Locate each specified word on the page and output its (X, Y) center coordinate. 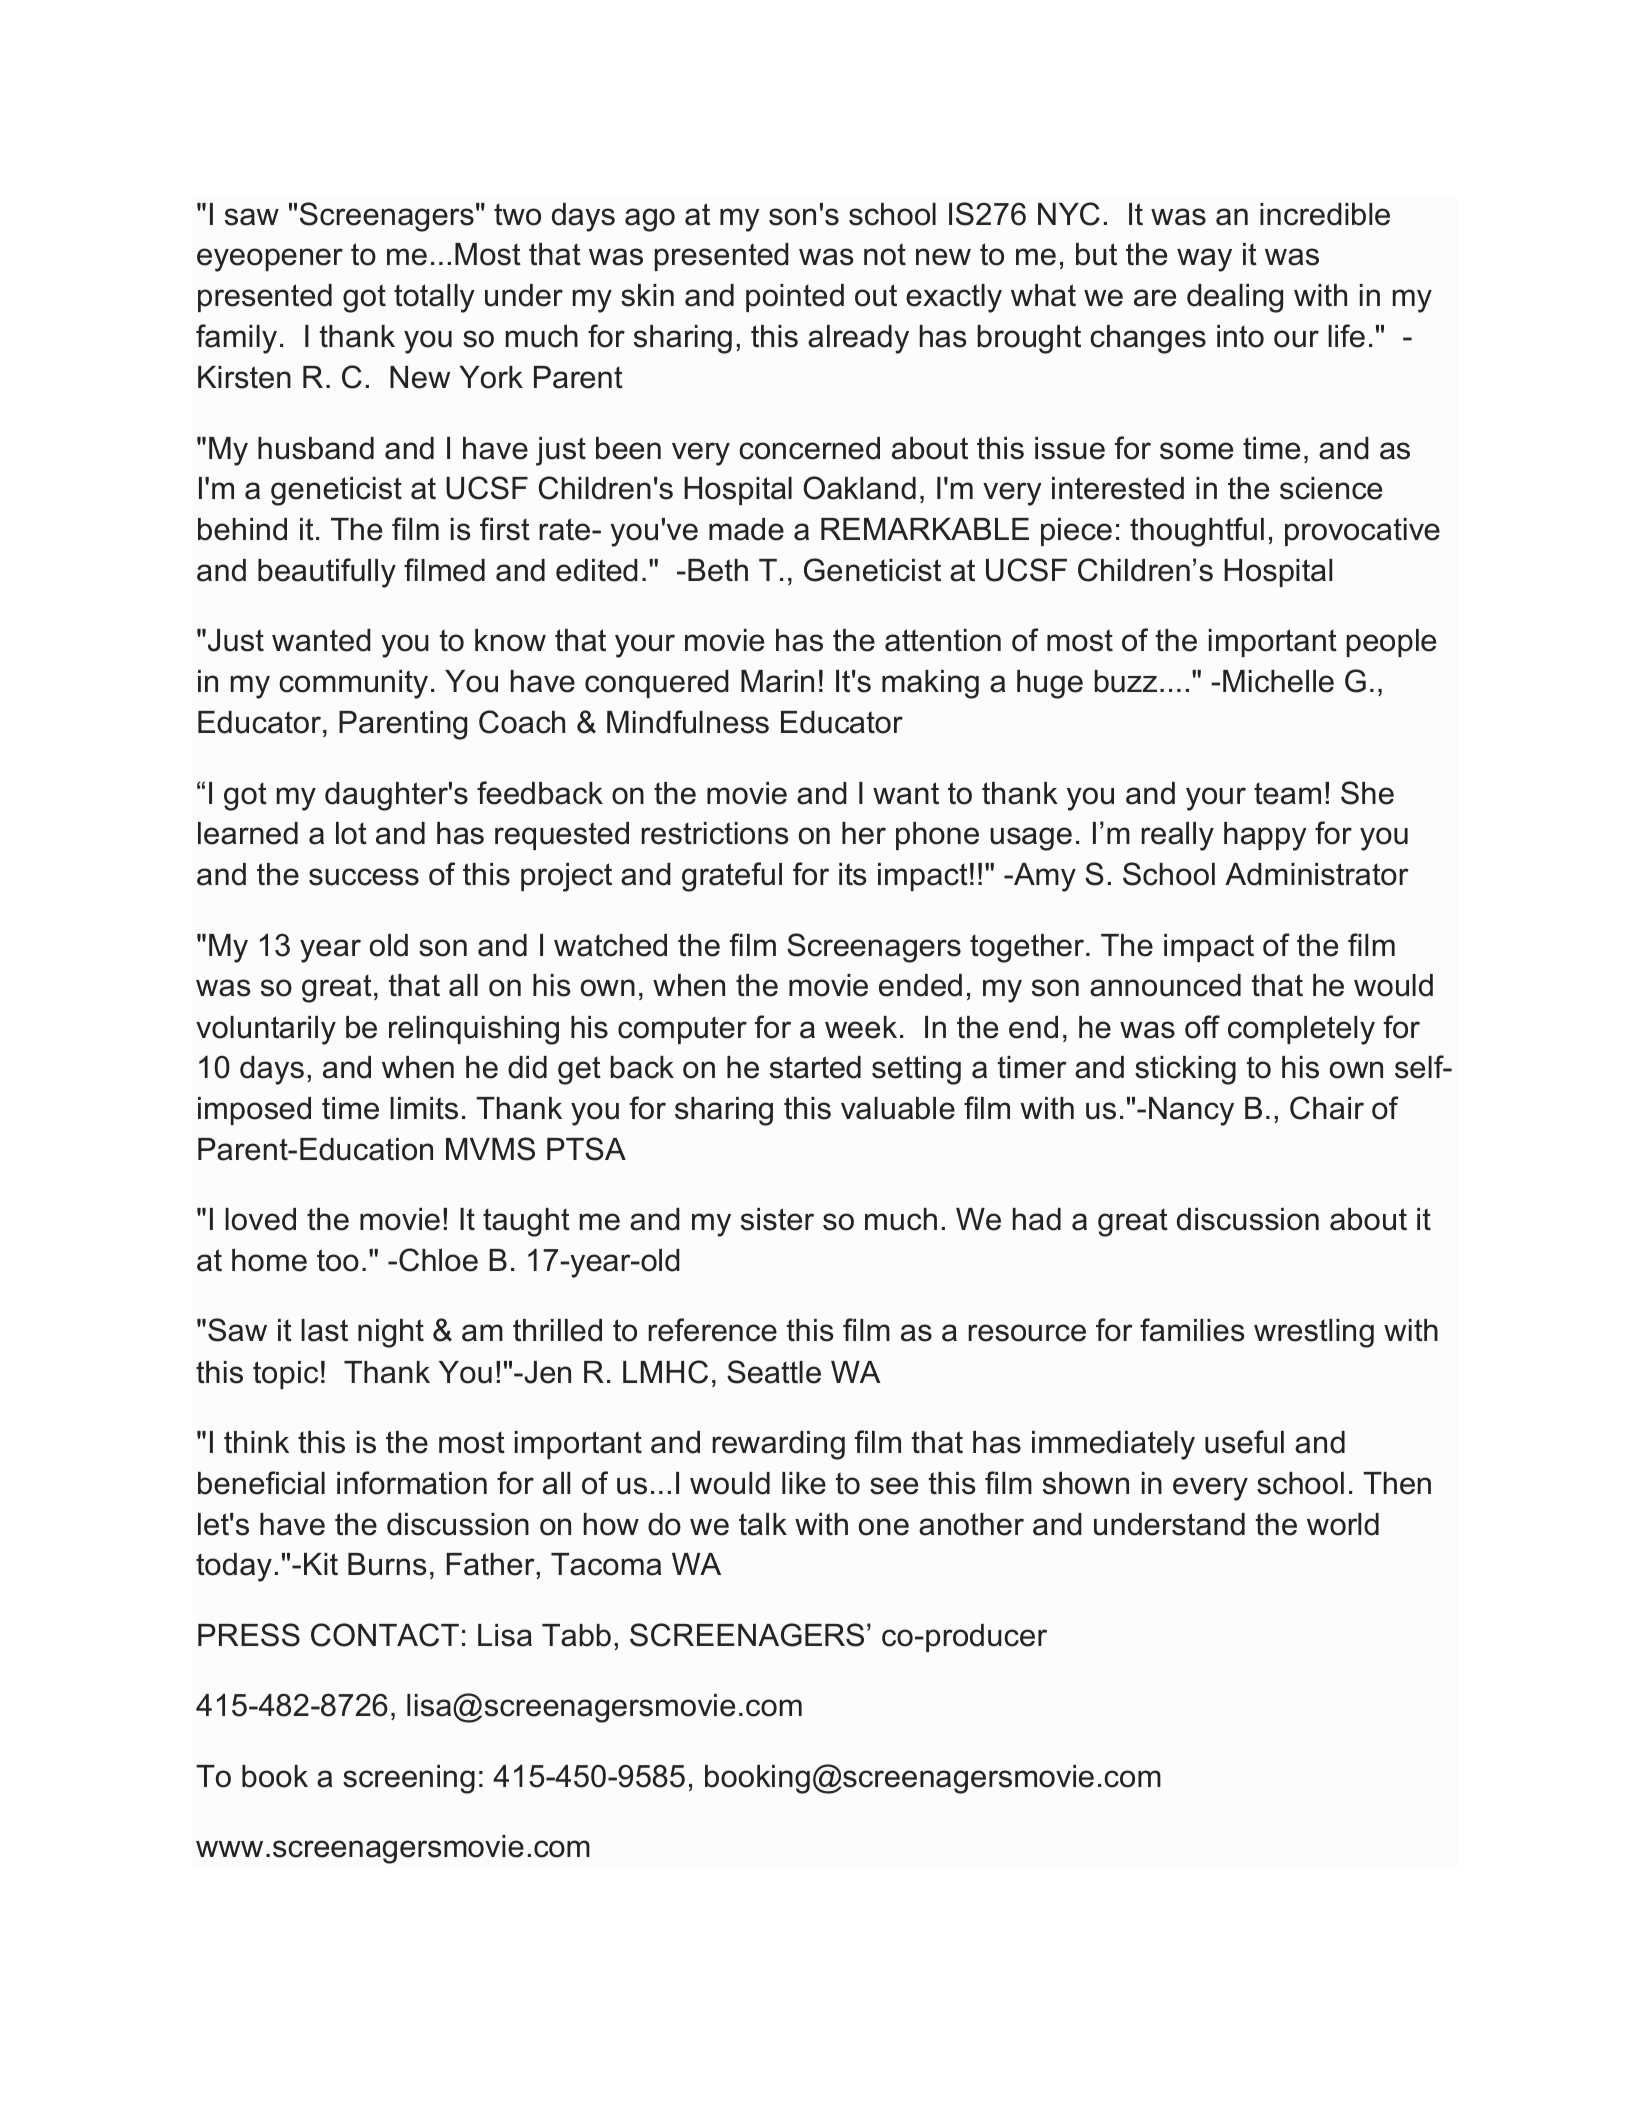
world (1343, 1524)
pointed (795, 298)
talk (763, 1524)
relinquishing (474, 1030)
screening (409, 1779)
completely (1301, 1030)
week (861, 1027)
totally (434, 298)
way (1204, 260)
